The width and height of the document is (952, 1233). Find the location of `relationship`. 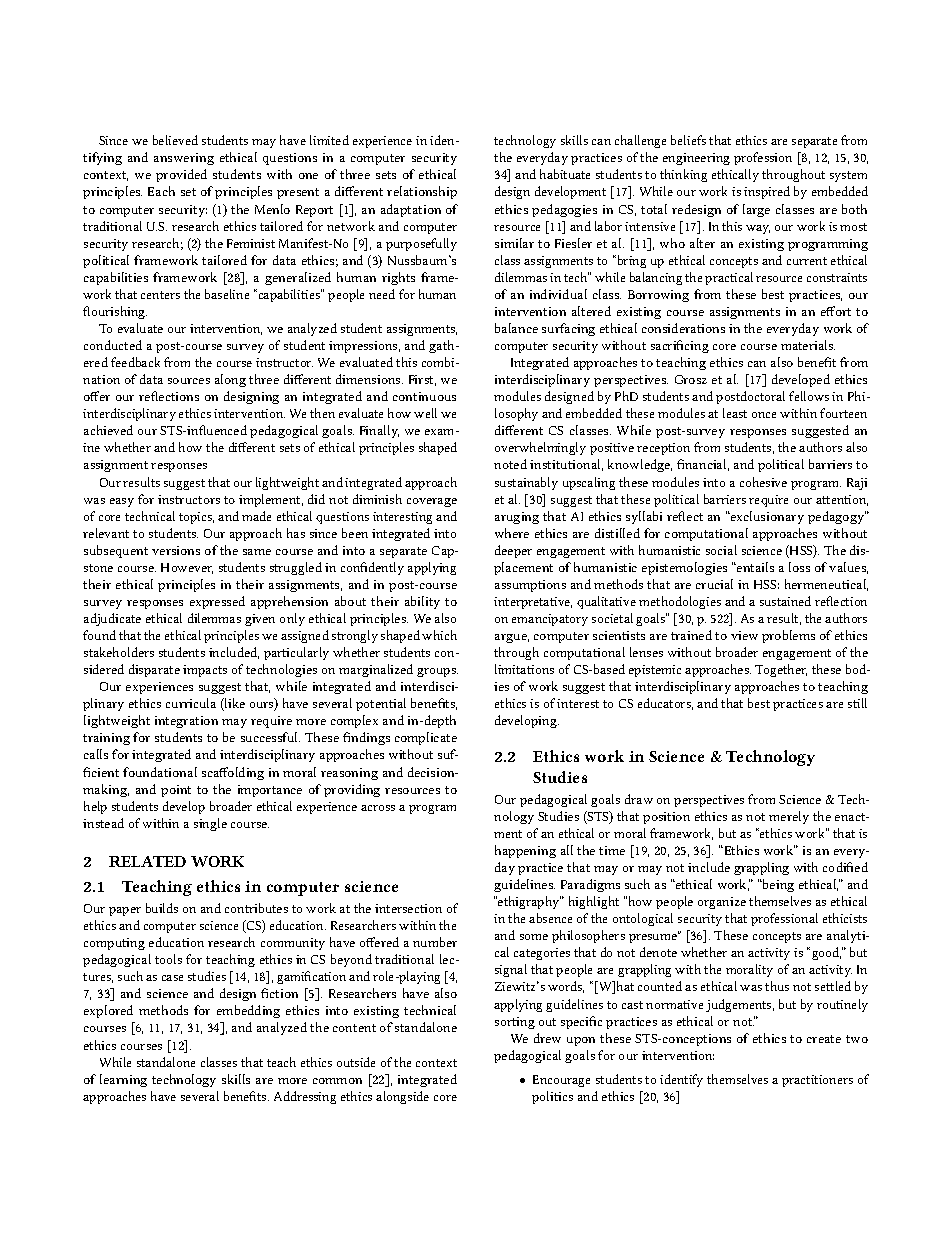

relationship is located at coordinates (422, 192).
